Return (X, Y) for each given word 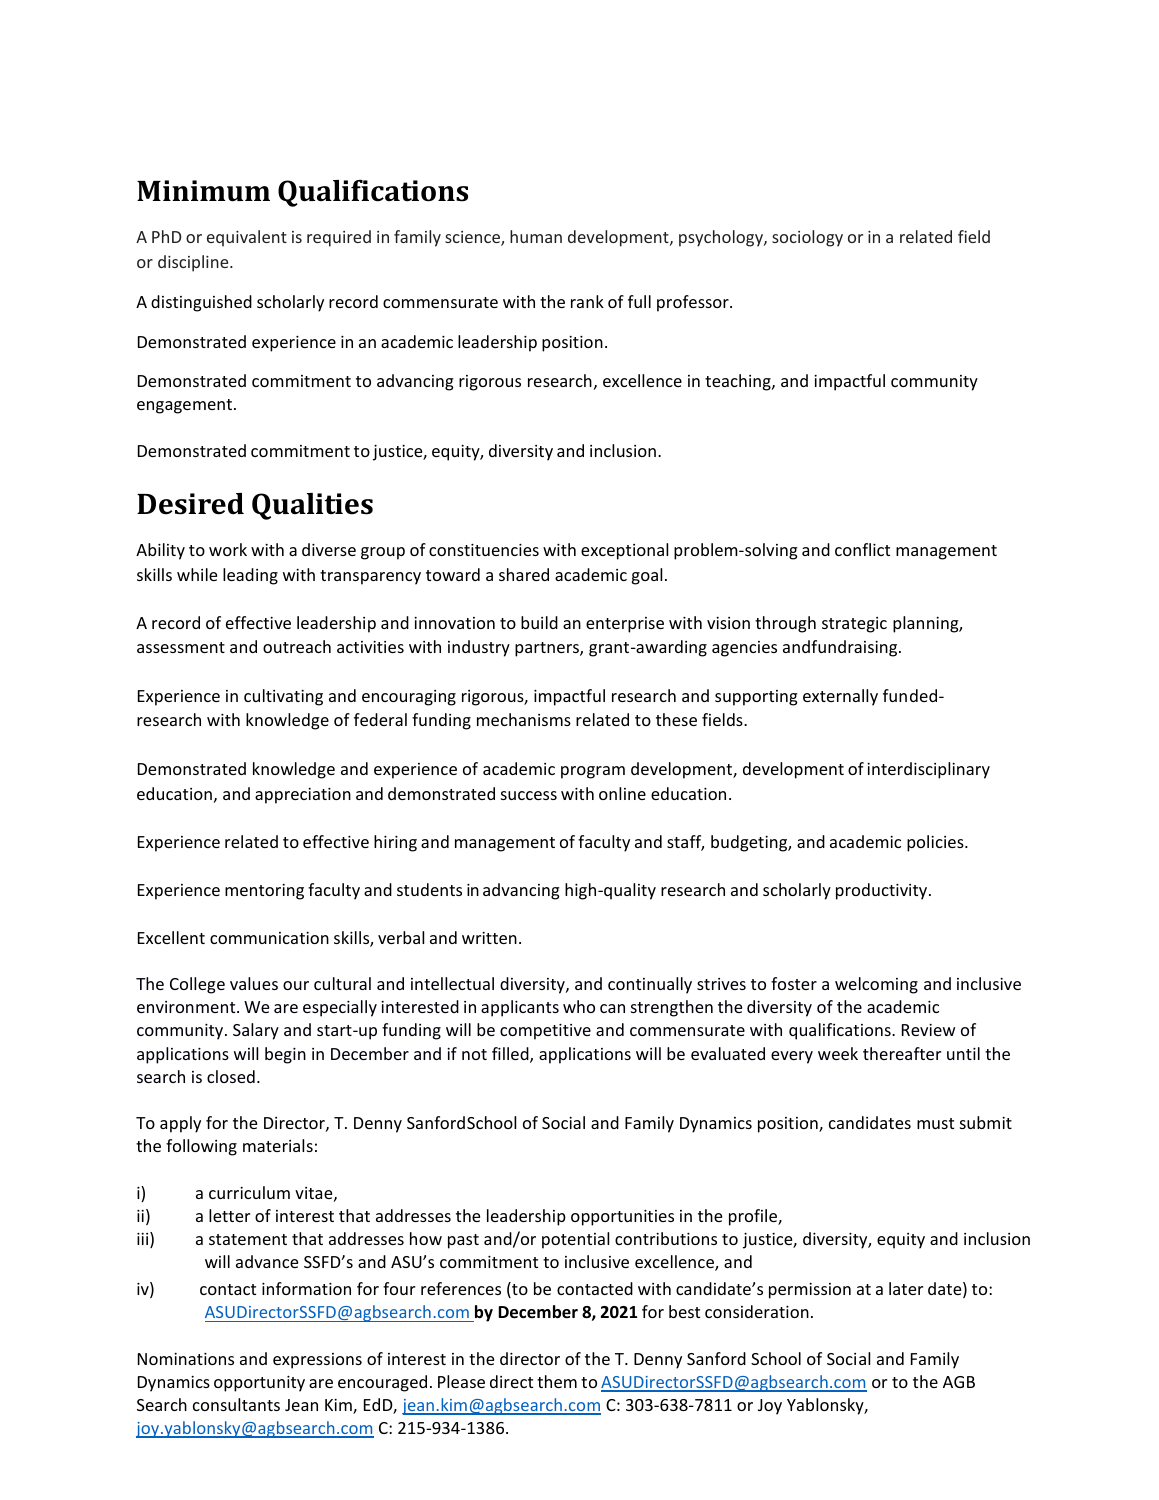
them (557, 1381)
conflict (862, 549)
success (529, 795)
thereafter (902, 1053)
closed (231, 1076)
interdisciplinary (928, 770)
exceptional (624, 551)
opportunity (259, 1384)
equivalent (247, 238)
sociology (807, 238)
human (536, 236)
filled (511, 1055)
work (228, 549)
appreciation (303, 796)
